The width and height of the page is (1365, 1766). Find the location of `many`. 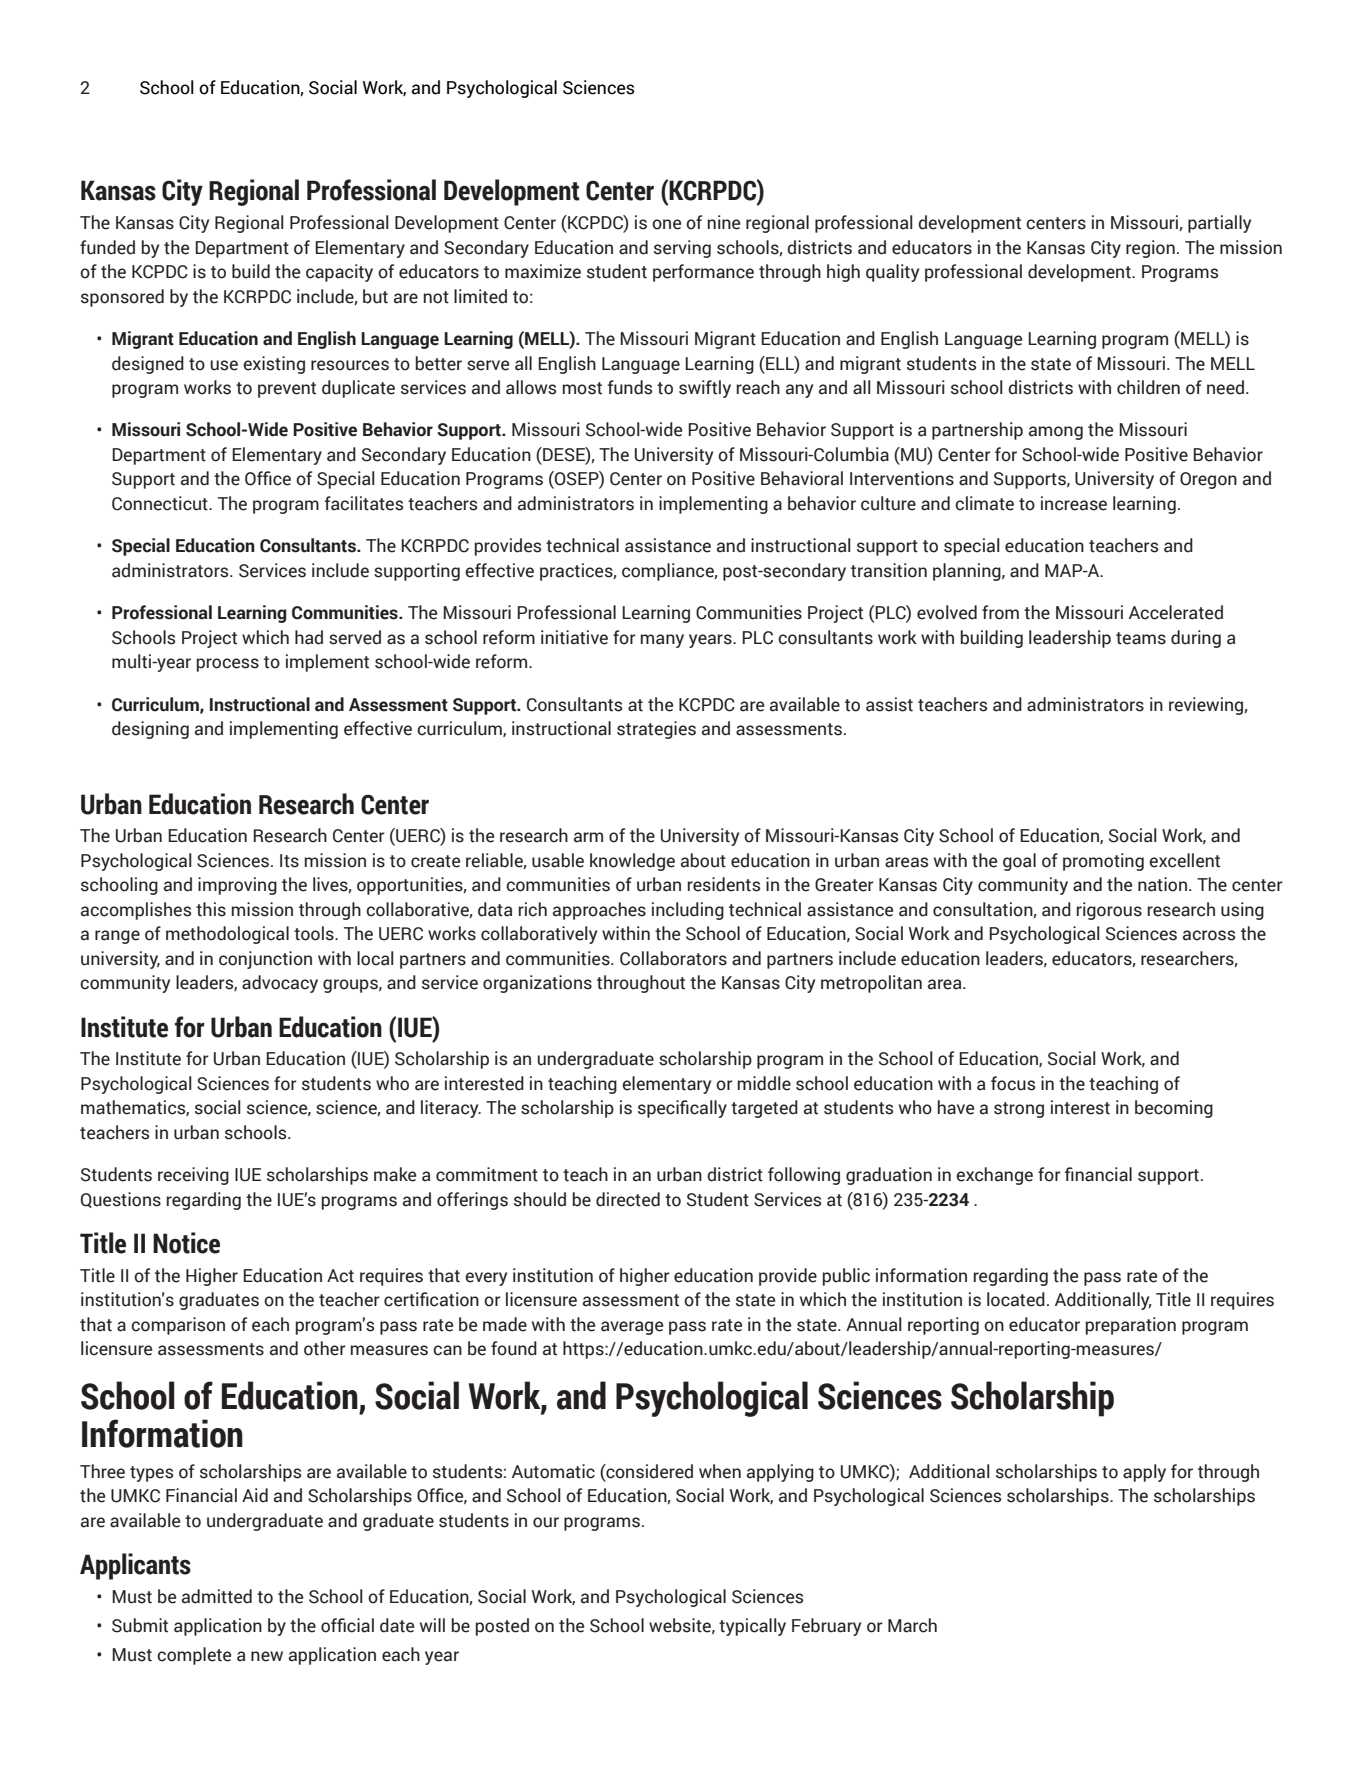

many is located at coordinates (662, 641).
